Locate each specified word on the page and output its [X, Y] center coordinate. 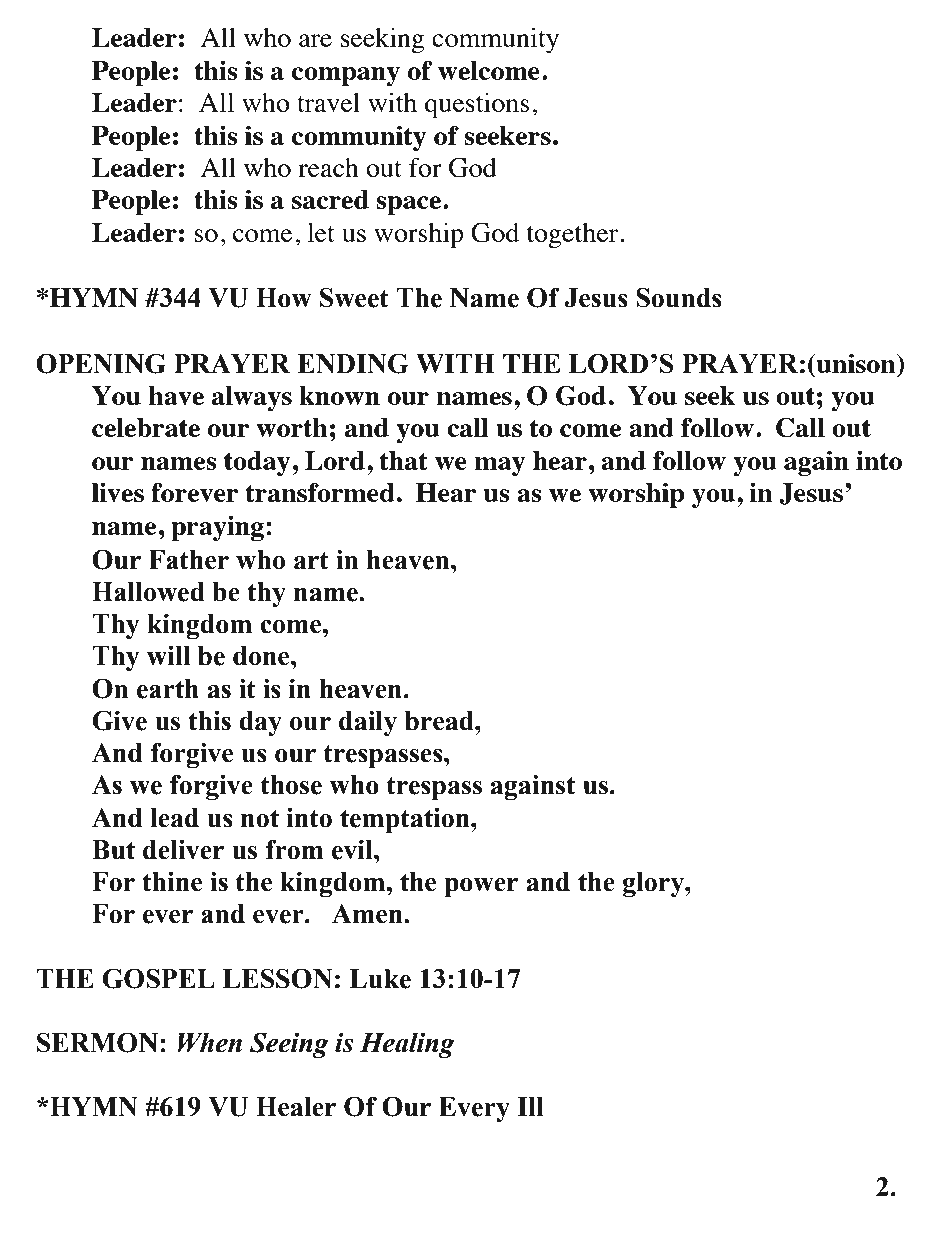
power [481, 887]
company [345, 76]
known [339, 395]
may [499, 466]
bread [440, 721]
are [315, 40]
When [210, 1042]
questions [477, 105]
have [176, 395]
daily [368, 723]
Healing [407, 1045]
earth [168, 689]
